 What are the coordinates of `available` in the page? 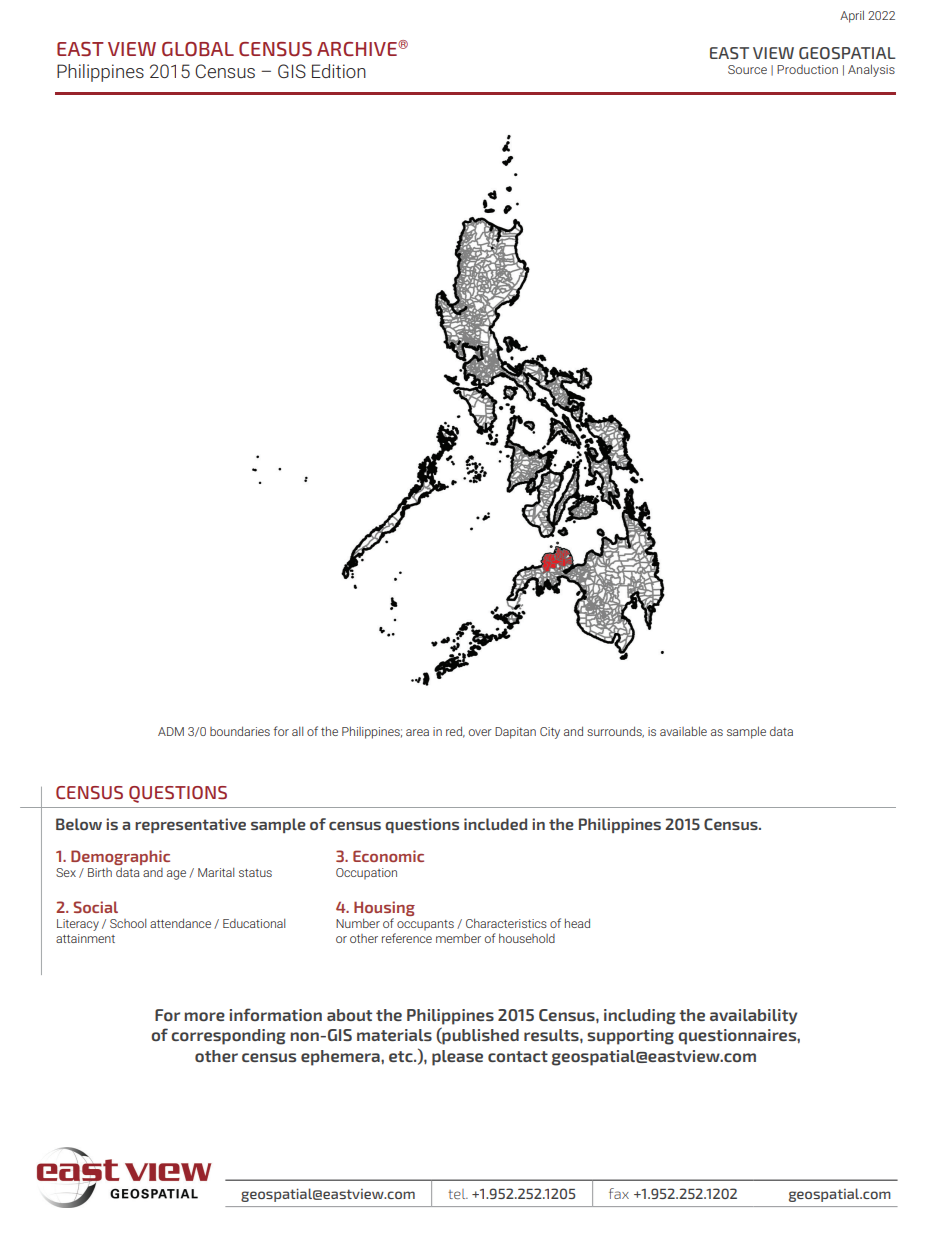 It's located at (683, 731).
